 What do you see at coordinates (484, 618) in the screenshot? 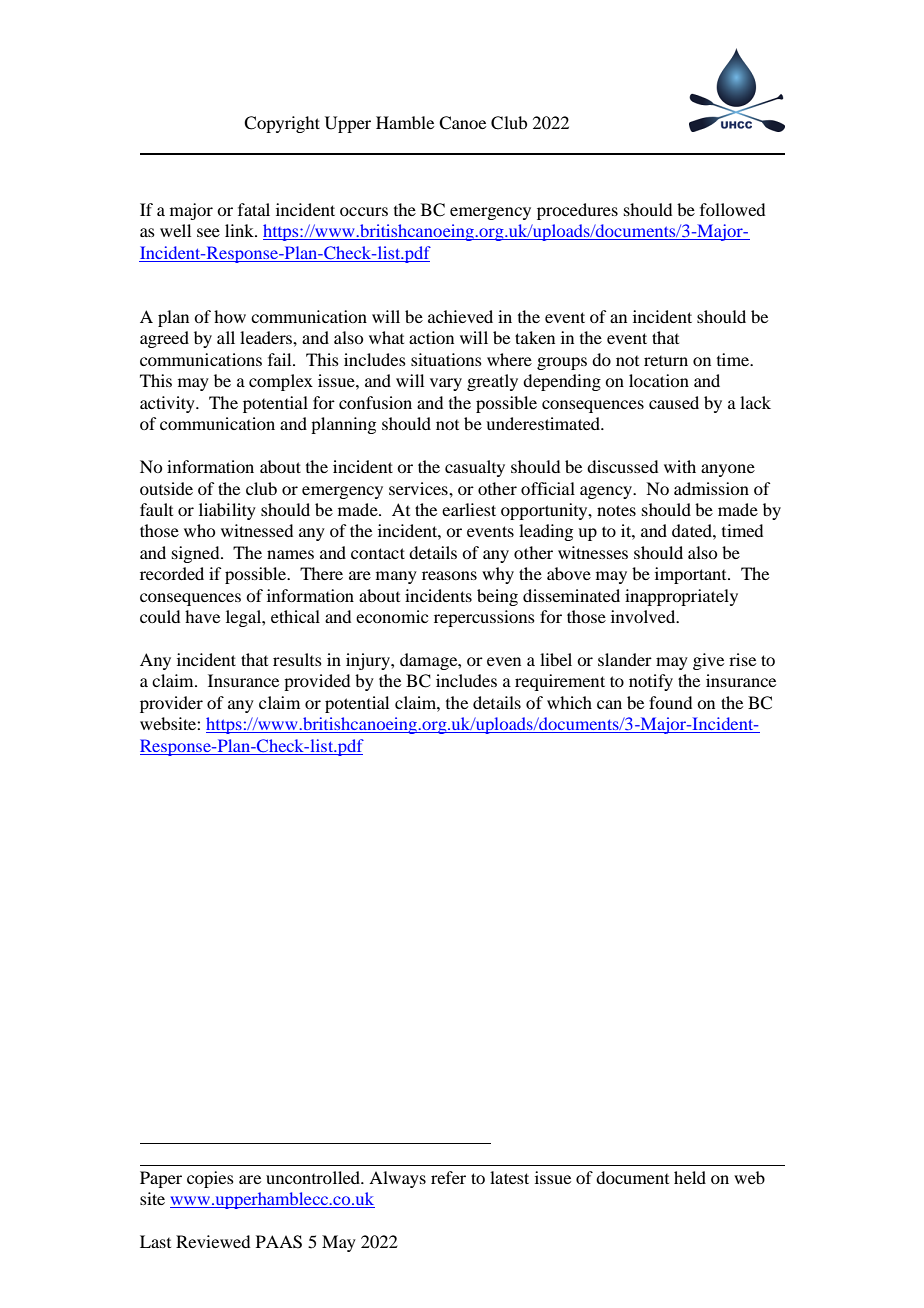
I see `repercussions` at bounding box center [484, 618].
